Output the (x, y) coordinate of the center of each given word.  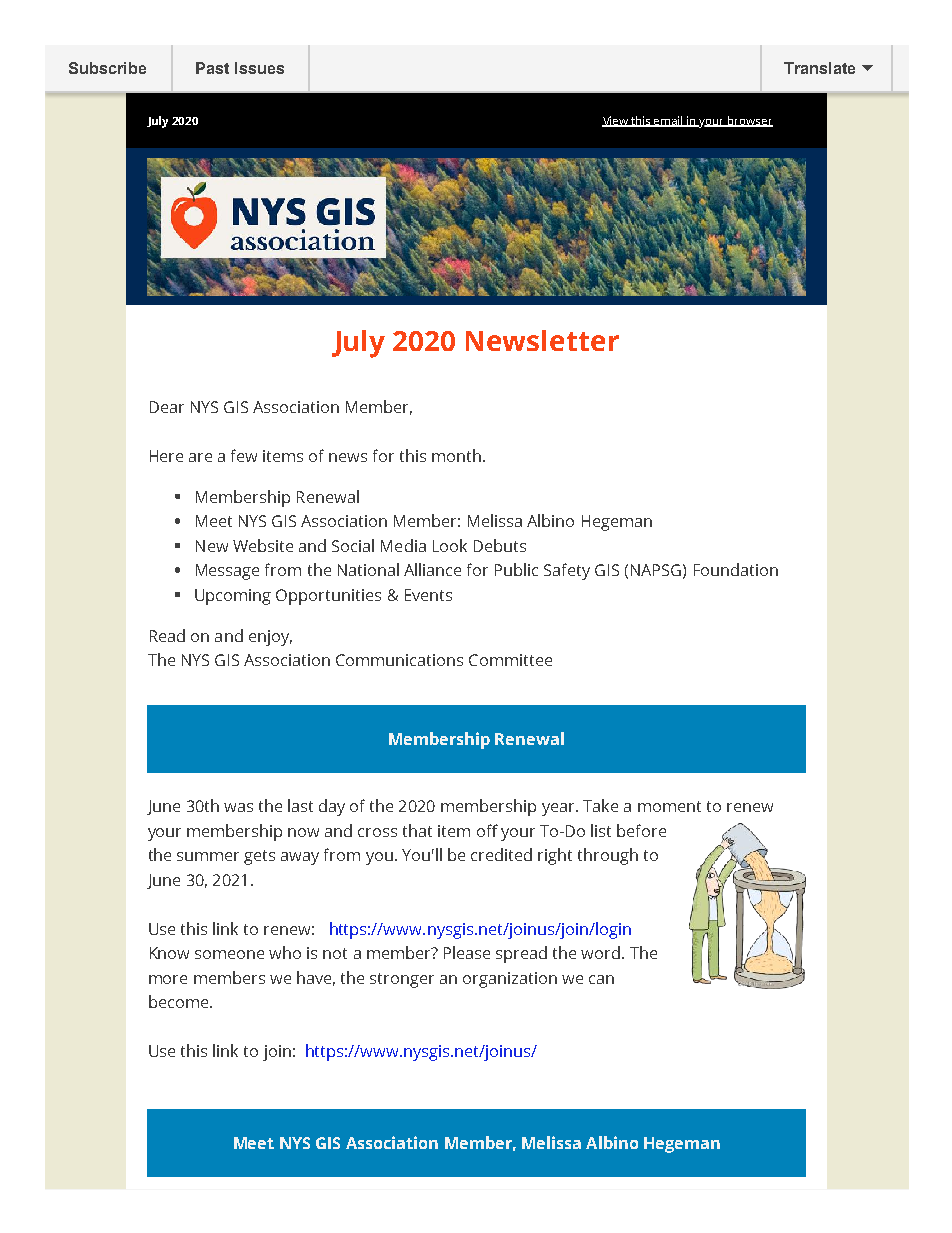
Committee (510, 660)
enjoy (270, 638)
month (456, 455)
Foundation (736, 569)
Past (212, 68)
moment (669, 806)
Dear (167, 407)
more (168, 979)
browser (749, 121)
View (616, 121)
